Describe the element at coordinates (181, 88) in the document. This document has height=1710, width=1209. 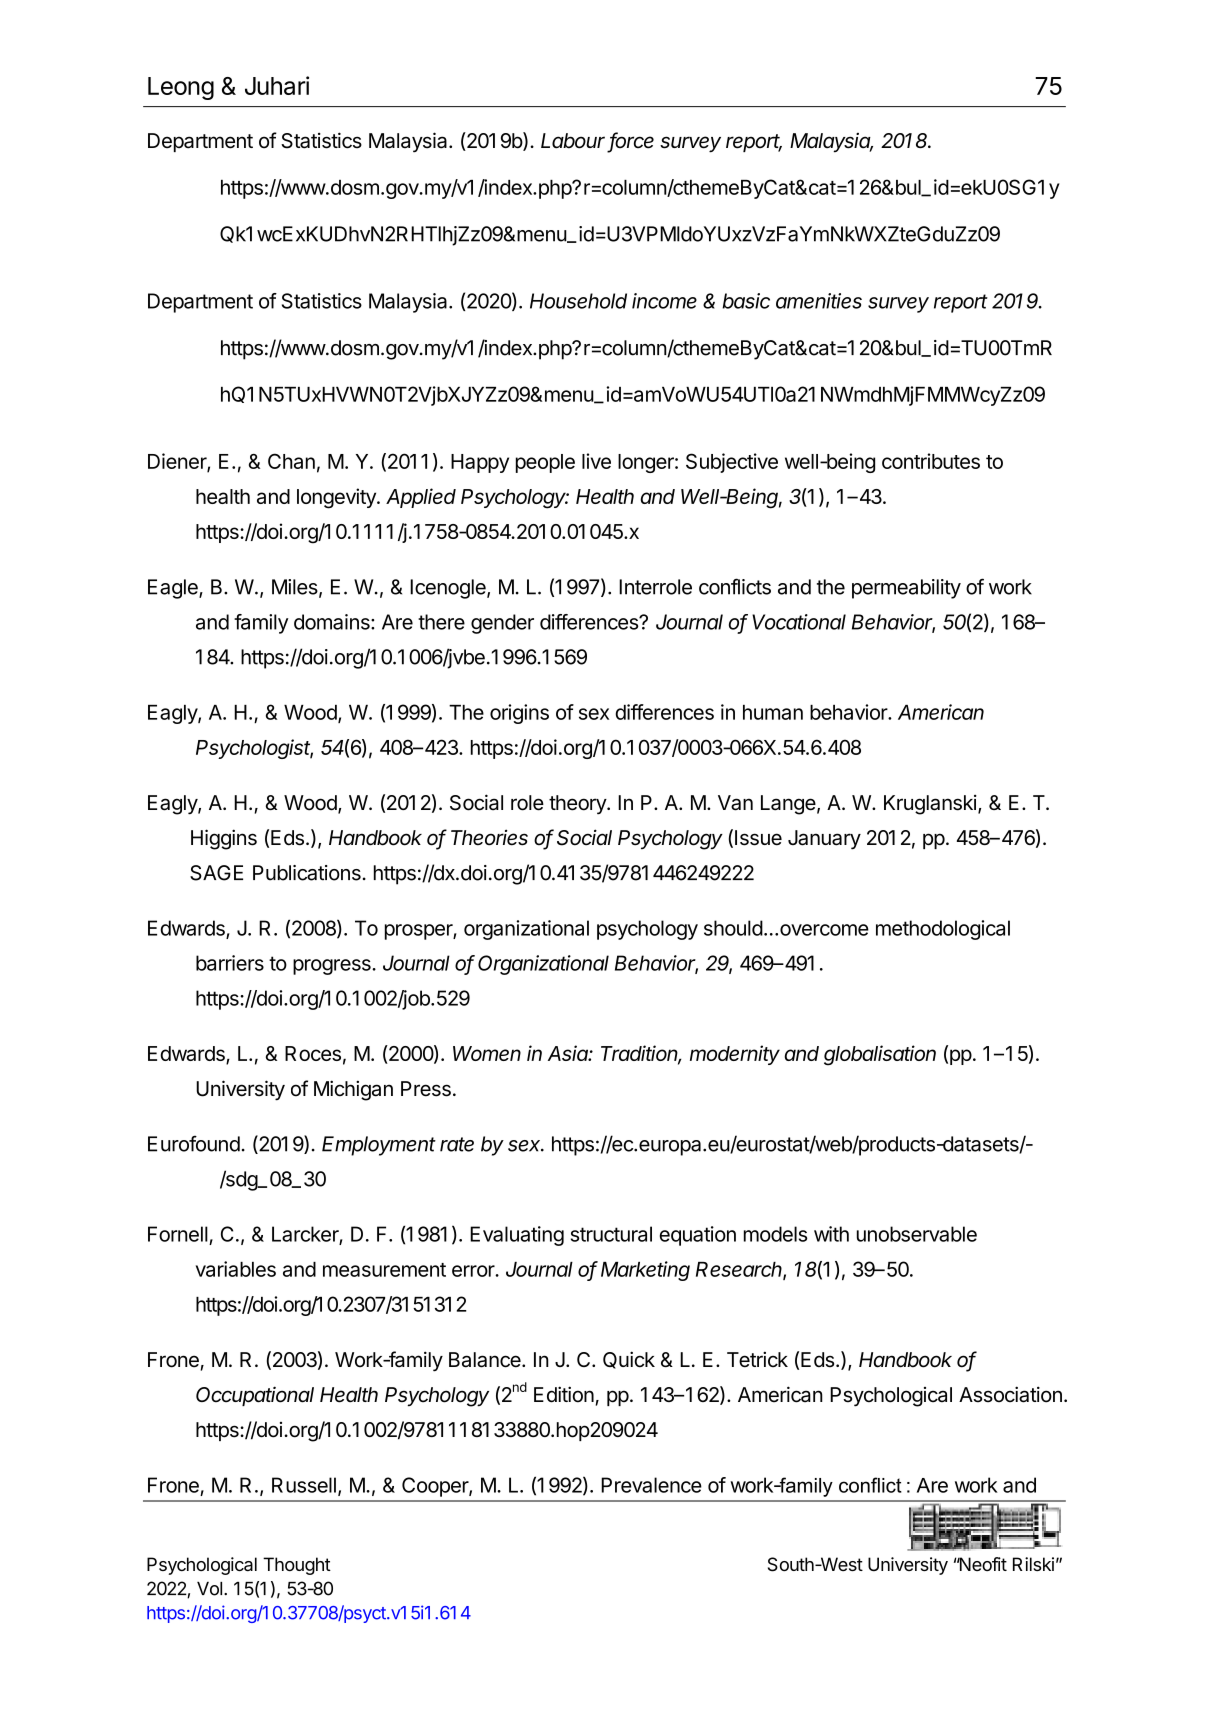
I see `Leong` at that location.
